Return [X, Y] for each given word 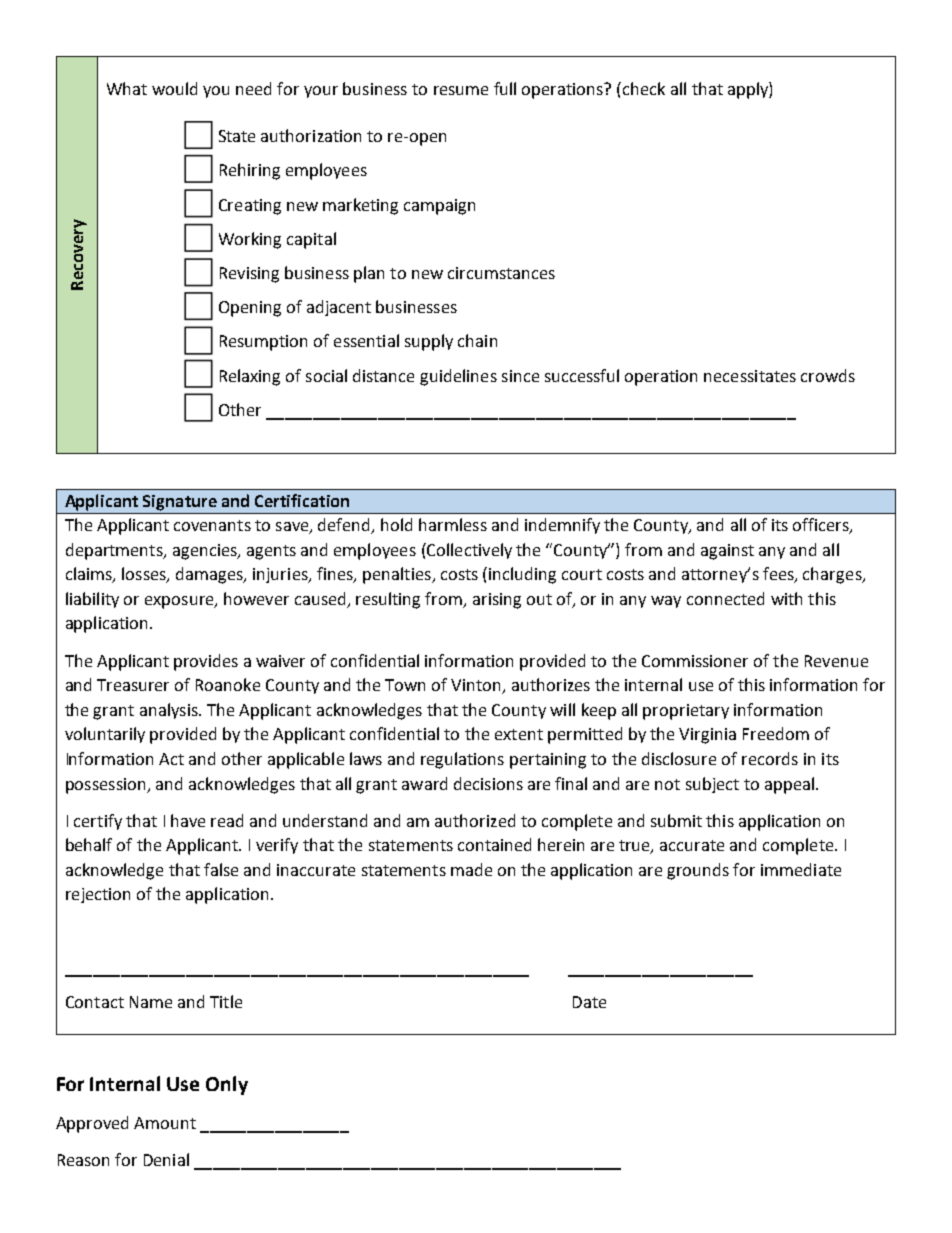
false [221, 869]
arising [497, 601]
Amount [165, 1123]
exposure [180, 602]
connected [725, 598]
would [174, 88]
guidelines [458, 377]
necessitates [750, 376]
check [644, 88]
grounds [698, 871]
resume [461, 90]
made [471, 869]
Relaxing [250, 377]
